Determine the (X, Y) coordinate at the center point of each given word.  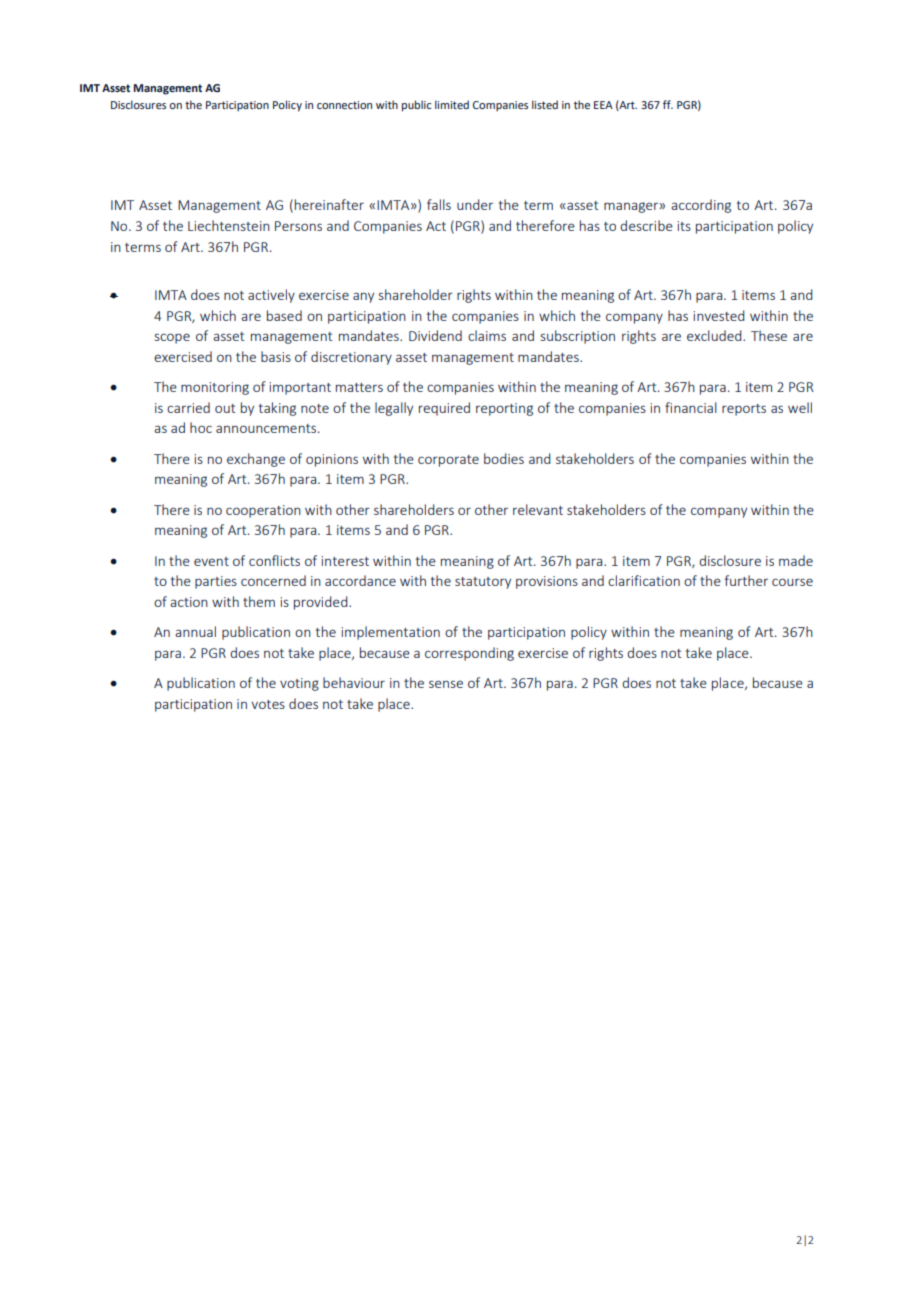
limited (452, 104)
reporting (504, 409)
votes (268, 704)
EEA (603, 105)
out (225, 408)
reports (744, 410)
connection (344, 105)
